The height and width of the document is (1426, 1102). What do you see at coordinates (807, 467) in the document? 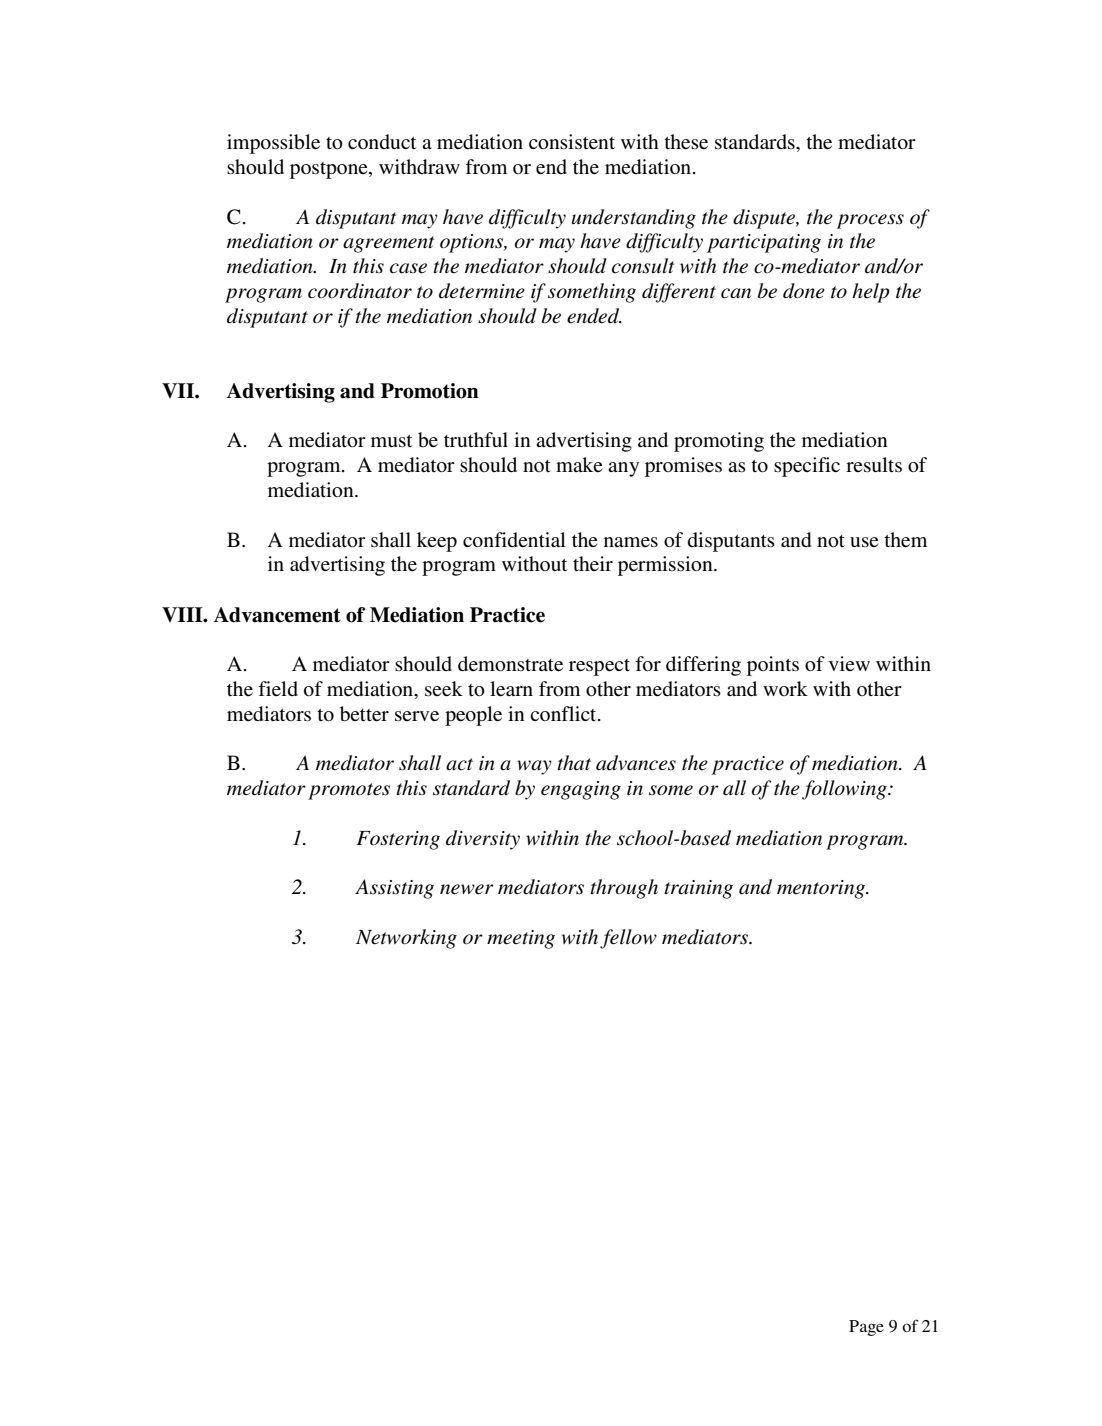
I see `specific` at bounding box center [807, 467].
